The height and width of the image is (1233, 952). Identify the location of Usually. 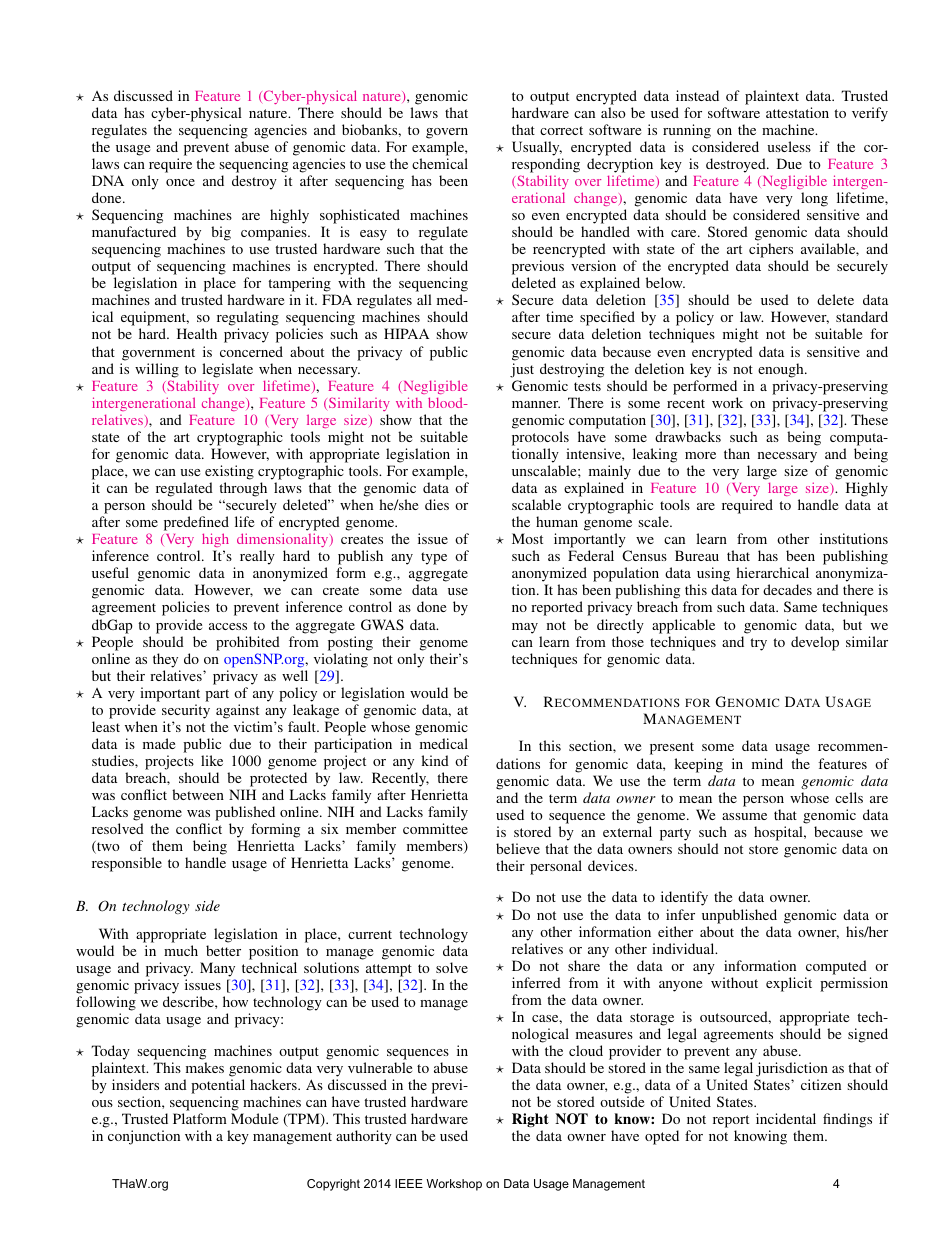
(537, 148).
